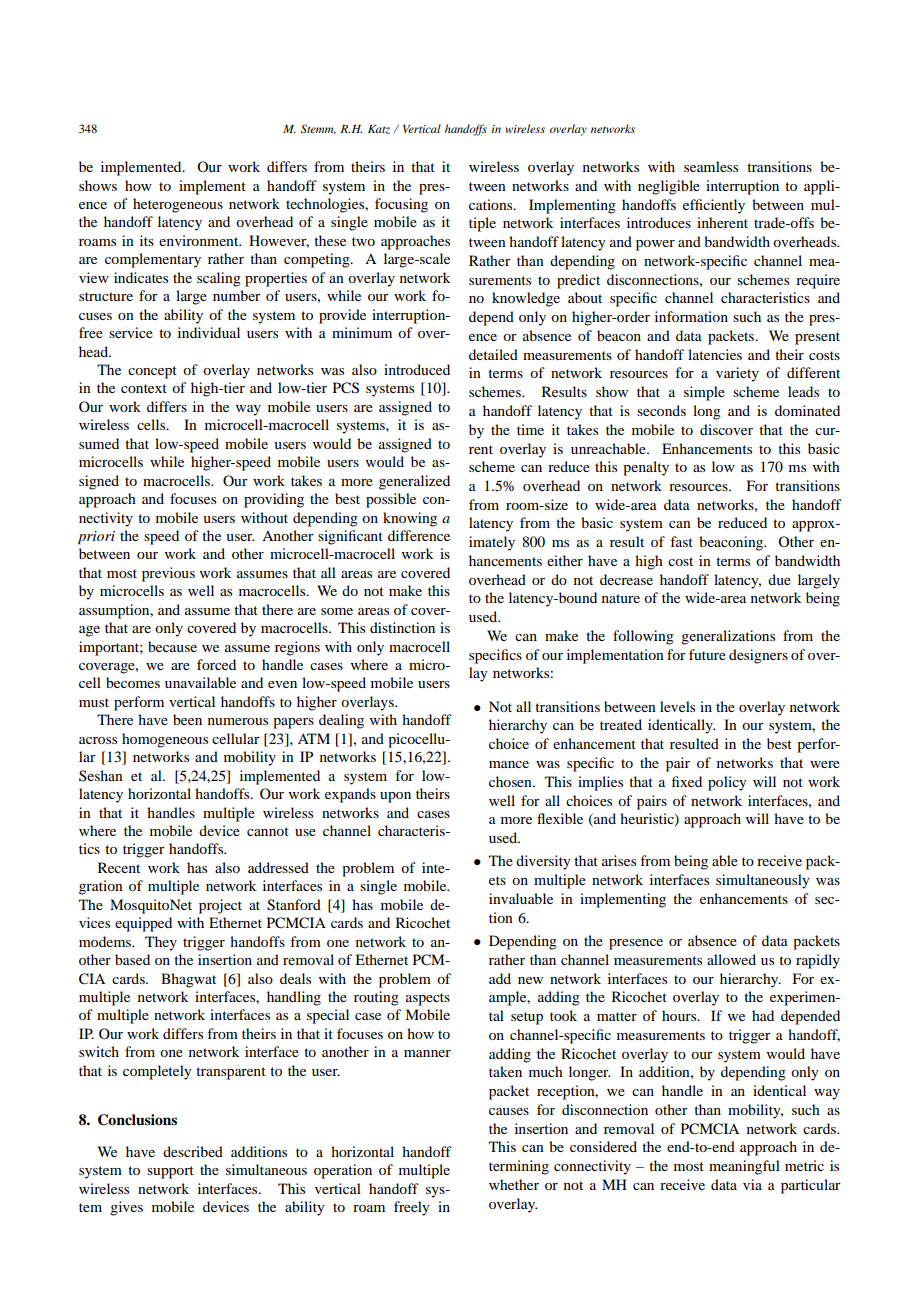  What do you see at coordinates (337, 611) in the page?
I see `some` at bounding box center [337, 611].
